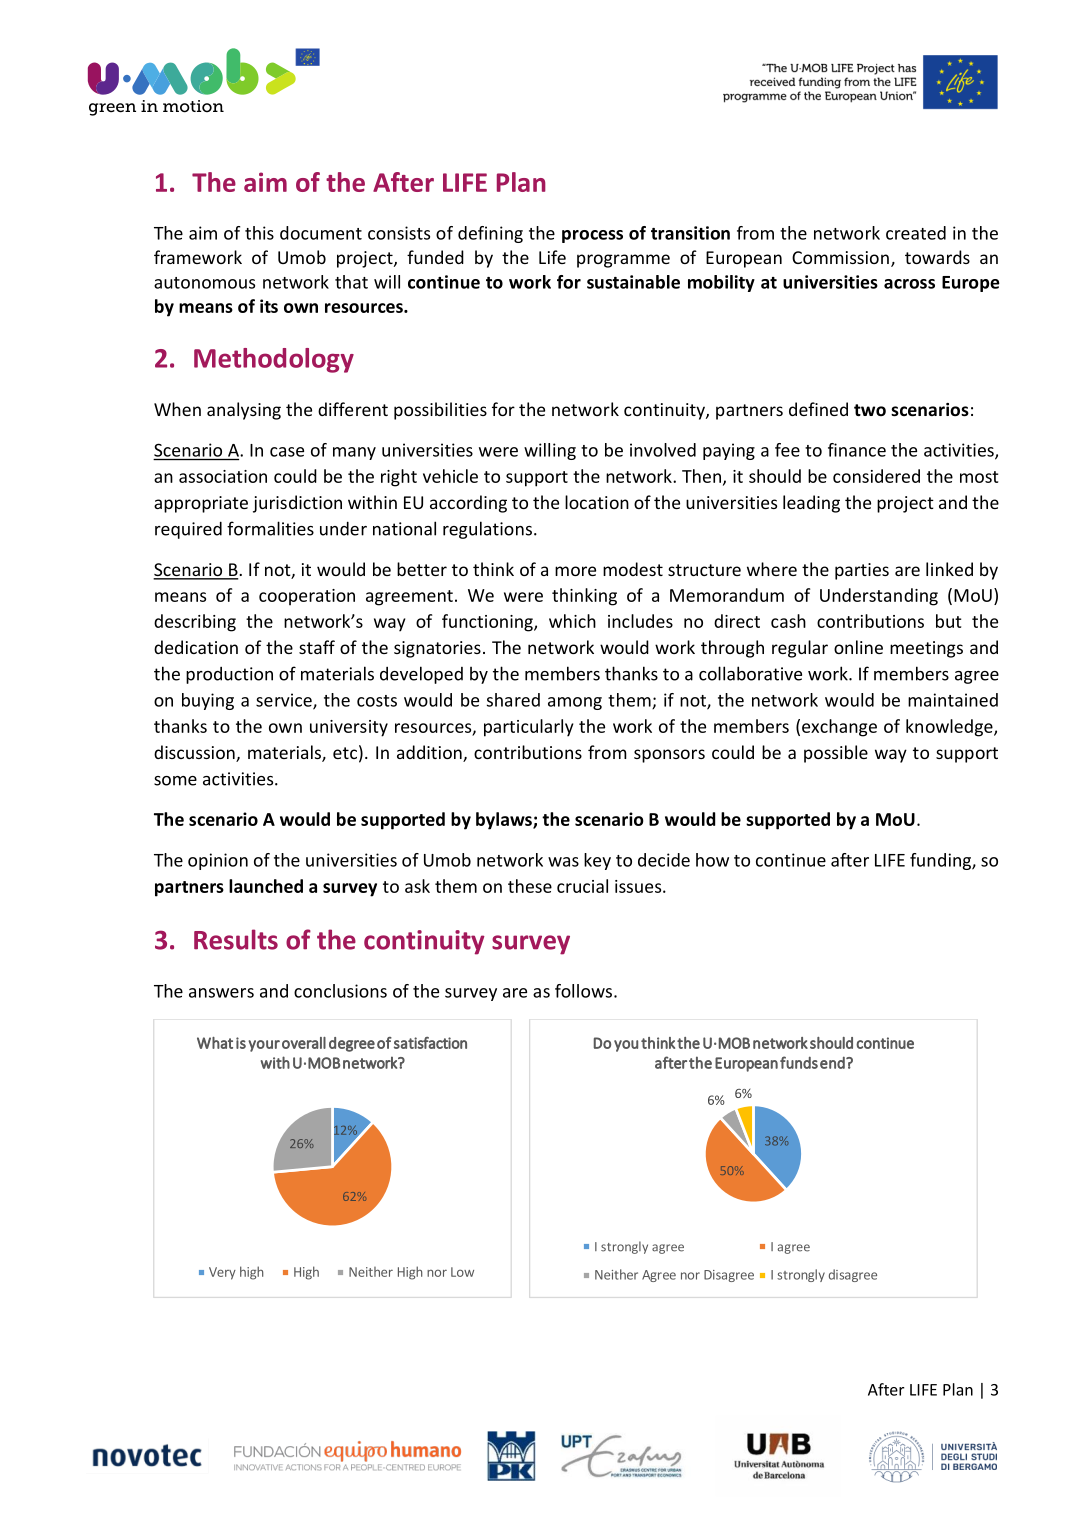 This page has height=1522, width=1076. What do you see at coordinates (222, 1273) in the page?
I see `Very` at bounding box center [222, 1273].
